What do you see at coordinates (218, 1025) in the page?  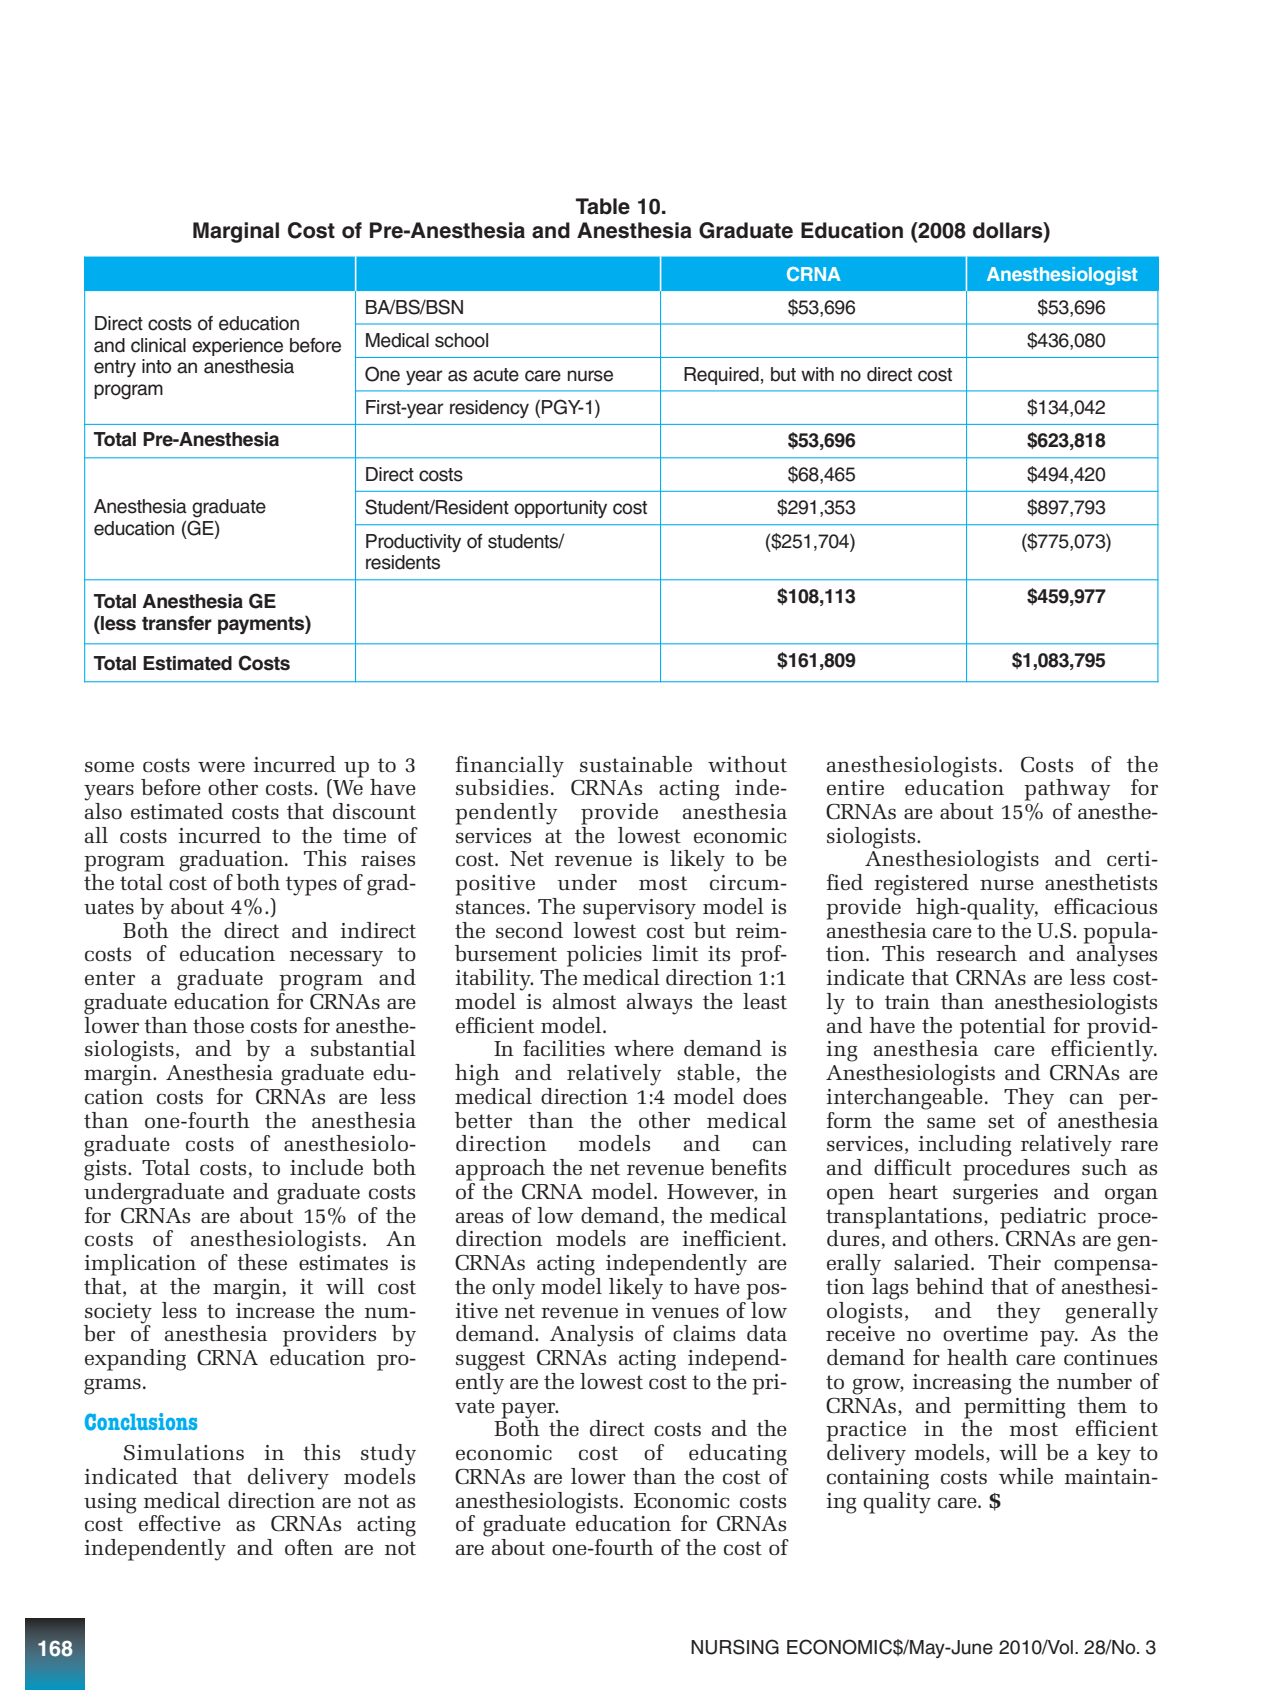 I see `those` at bounding box center [218, 1025].
